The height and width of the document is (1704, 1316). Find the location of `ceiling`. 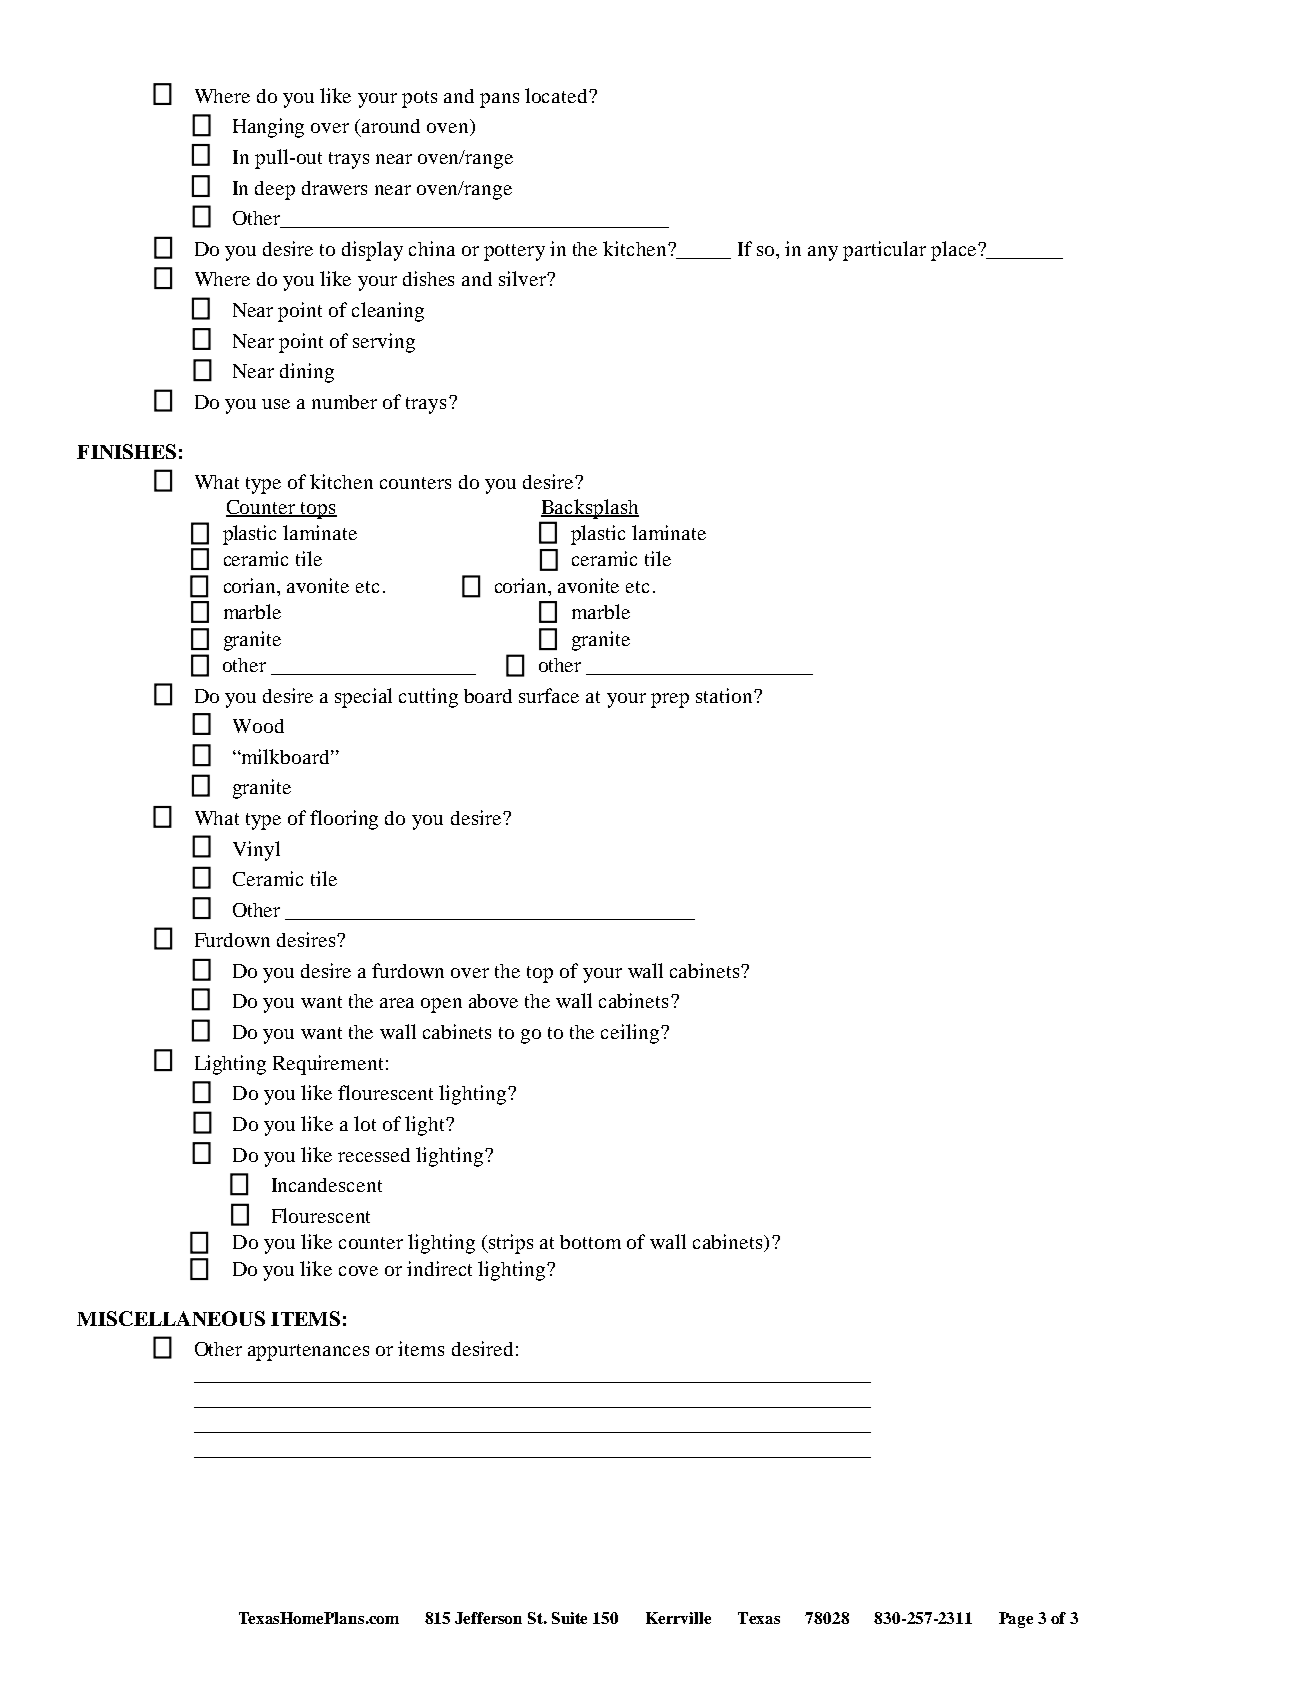

ceiling is located at coordinates (631, 1034).
